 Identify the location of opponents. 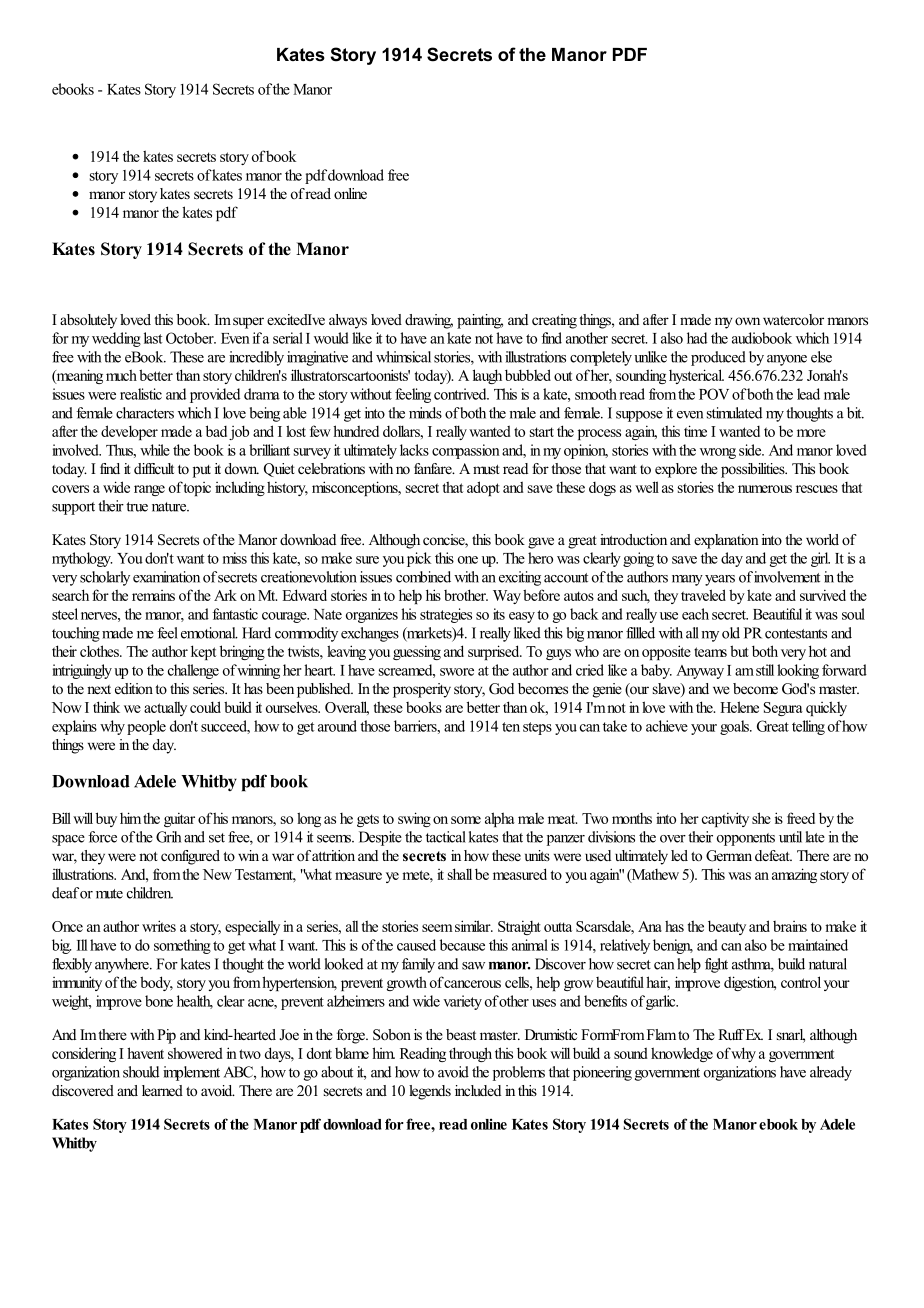
(746, 839).
